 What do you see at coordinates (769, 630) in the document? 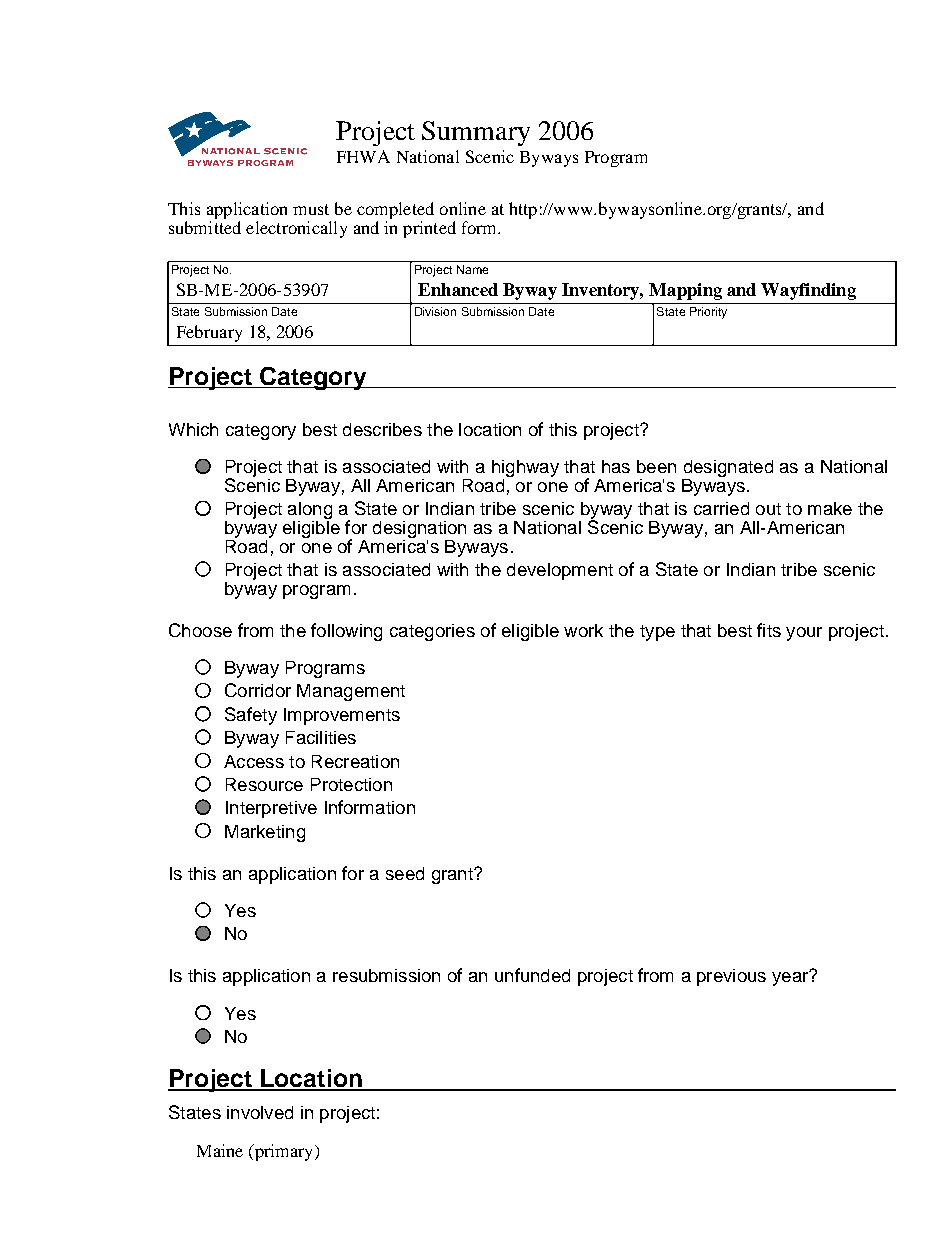
I see `fits` at bounding box center [769, 630].
